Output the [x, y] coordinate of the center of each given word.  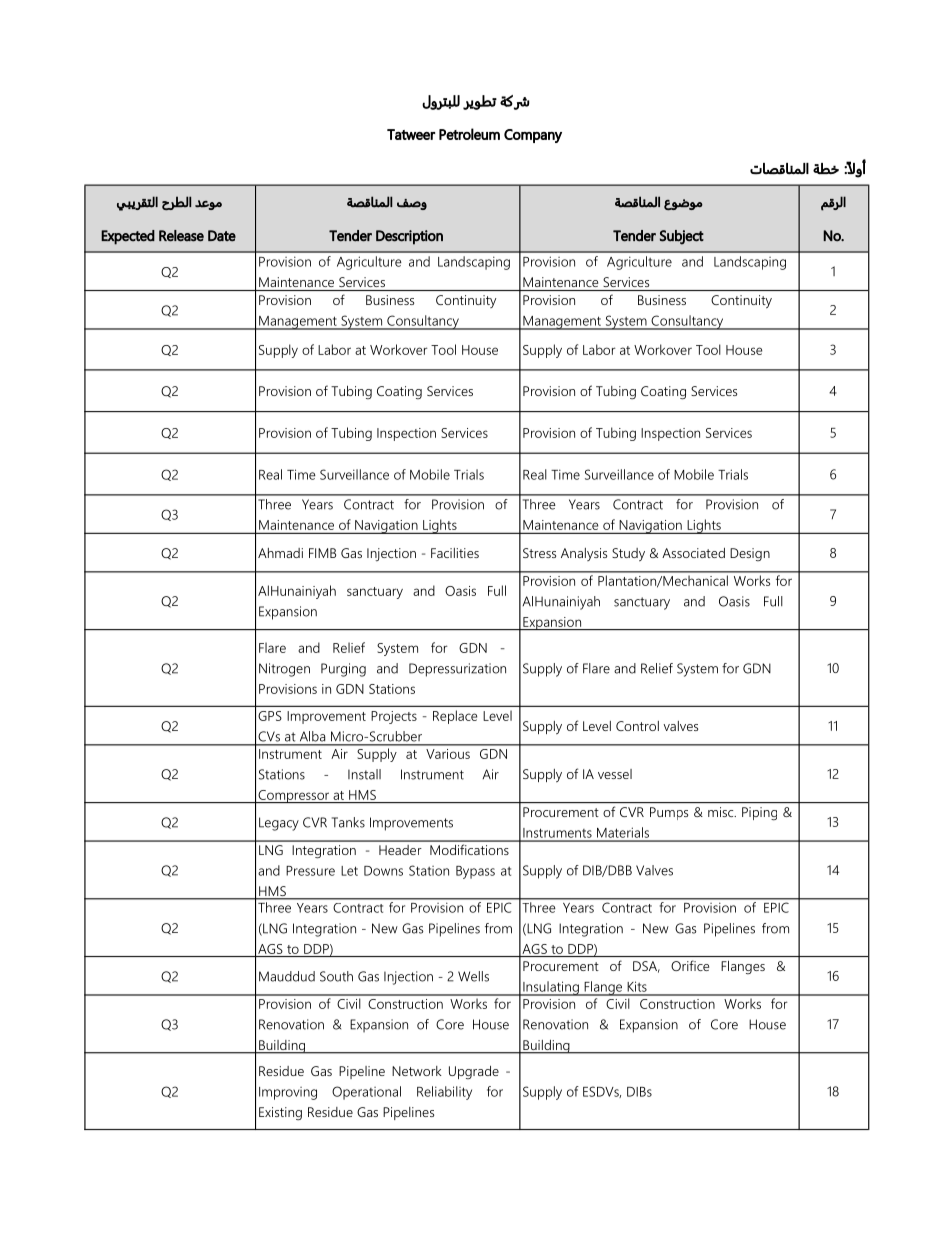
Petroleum [469, 134]
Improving [288, 1093]
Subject [682, 237]
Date [222, 236]
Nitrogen [284, 670]
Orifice [690, 965]
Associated [693, 553]
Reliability [444, 1093]
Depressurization [457, 670]
